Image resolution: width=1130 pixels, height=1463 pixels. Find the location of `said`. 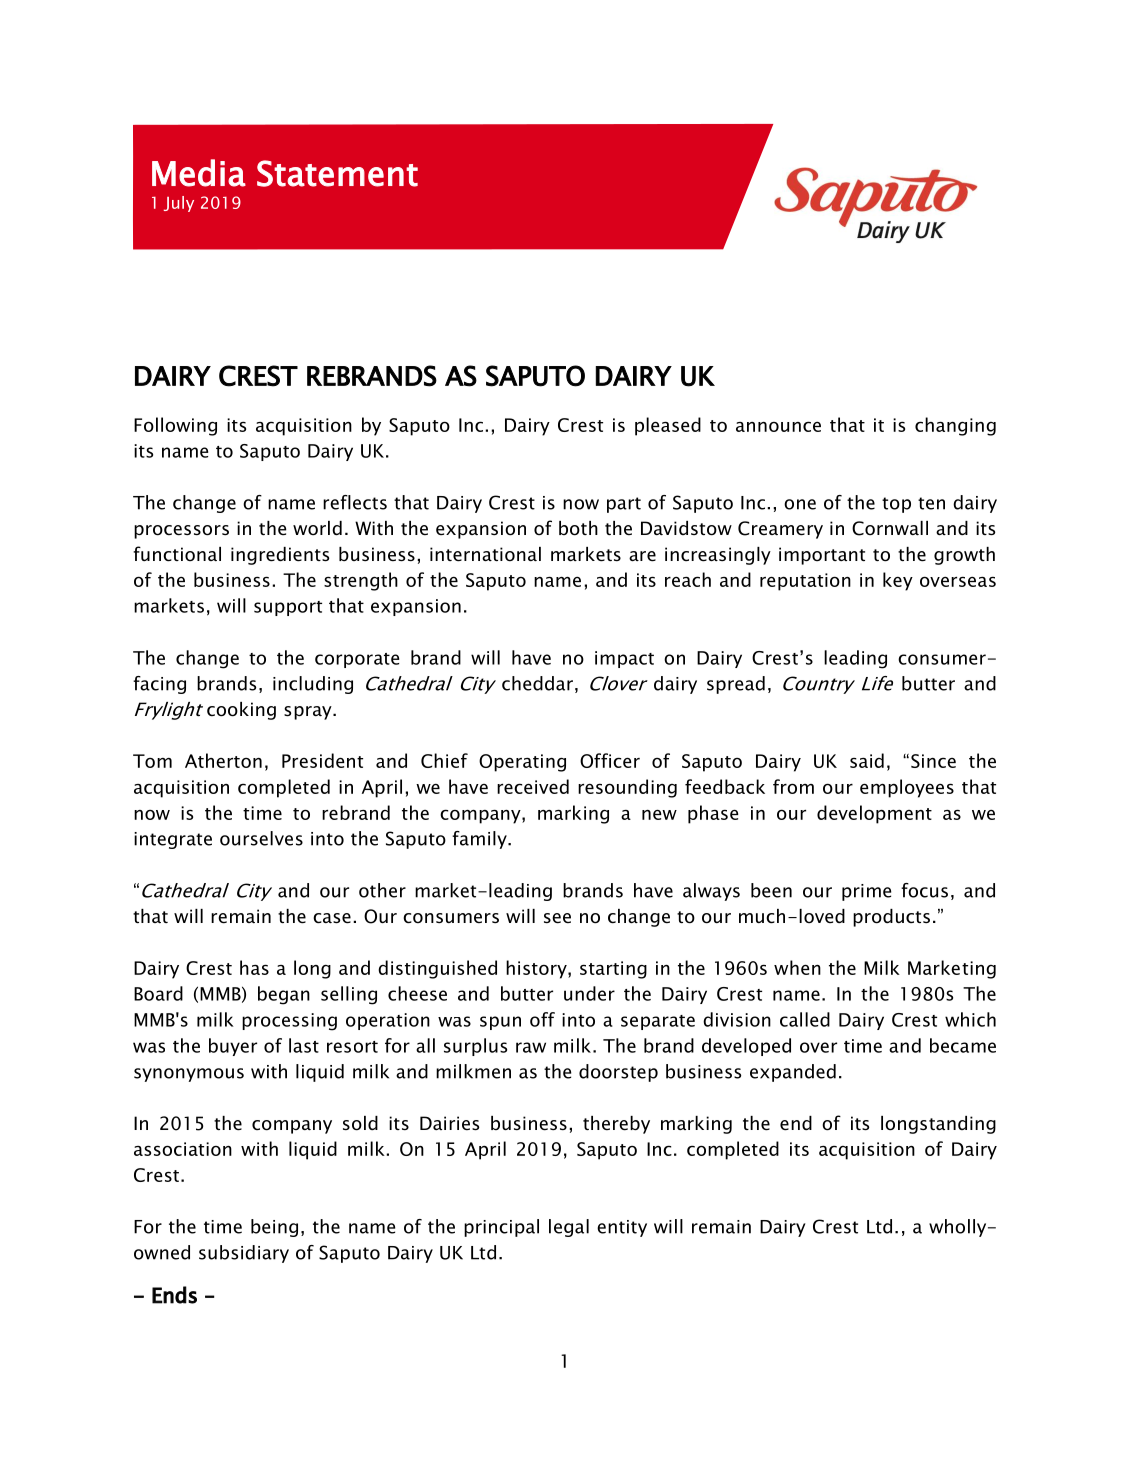

said is located at coordinates (867, 760).
